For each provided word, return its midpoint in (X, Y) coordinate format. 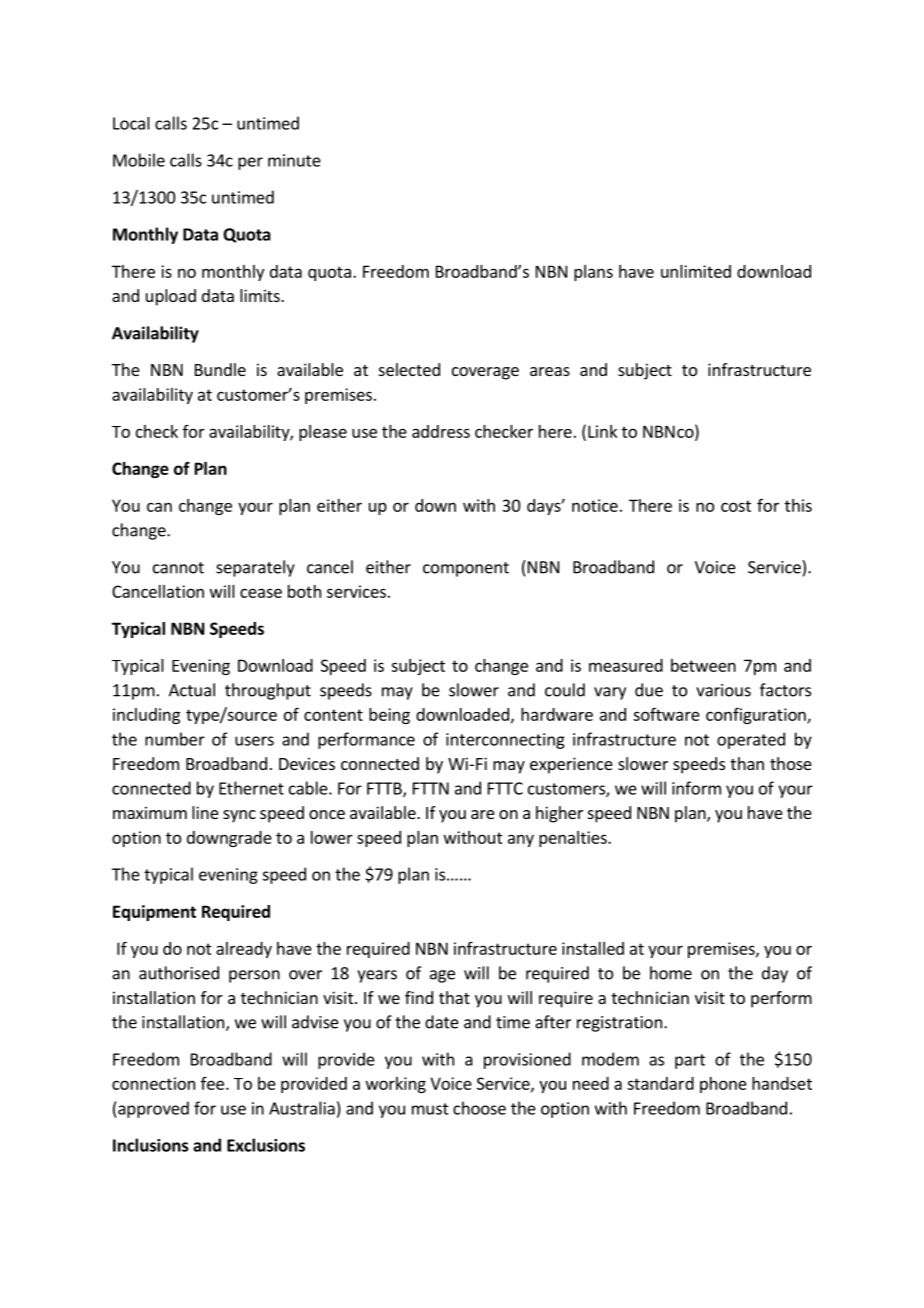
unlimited (696, 271)
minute (294, 160)
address (441, 431)
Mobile (139, 160)
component (466, 569)
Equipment (154, 913)
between (703, 665)
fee (212, 1083)
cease (261, 593)
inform (696, 788)
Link (602, 431)
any (521, 840)
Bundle (220, 369)
